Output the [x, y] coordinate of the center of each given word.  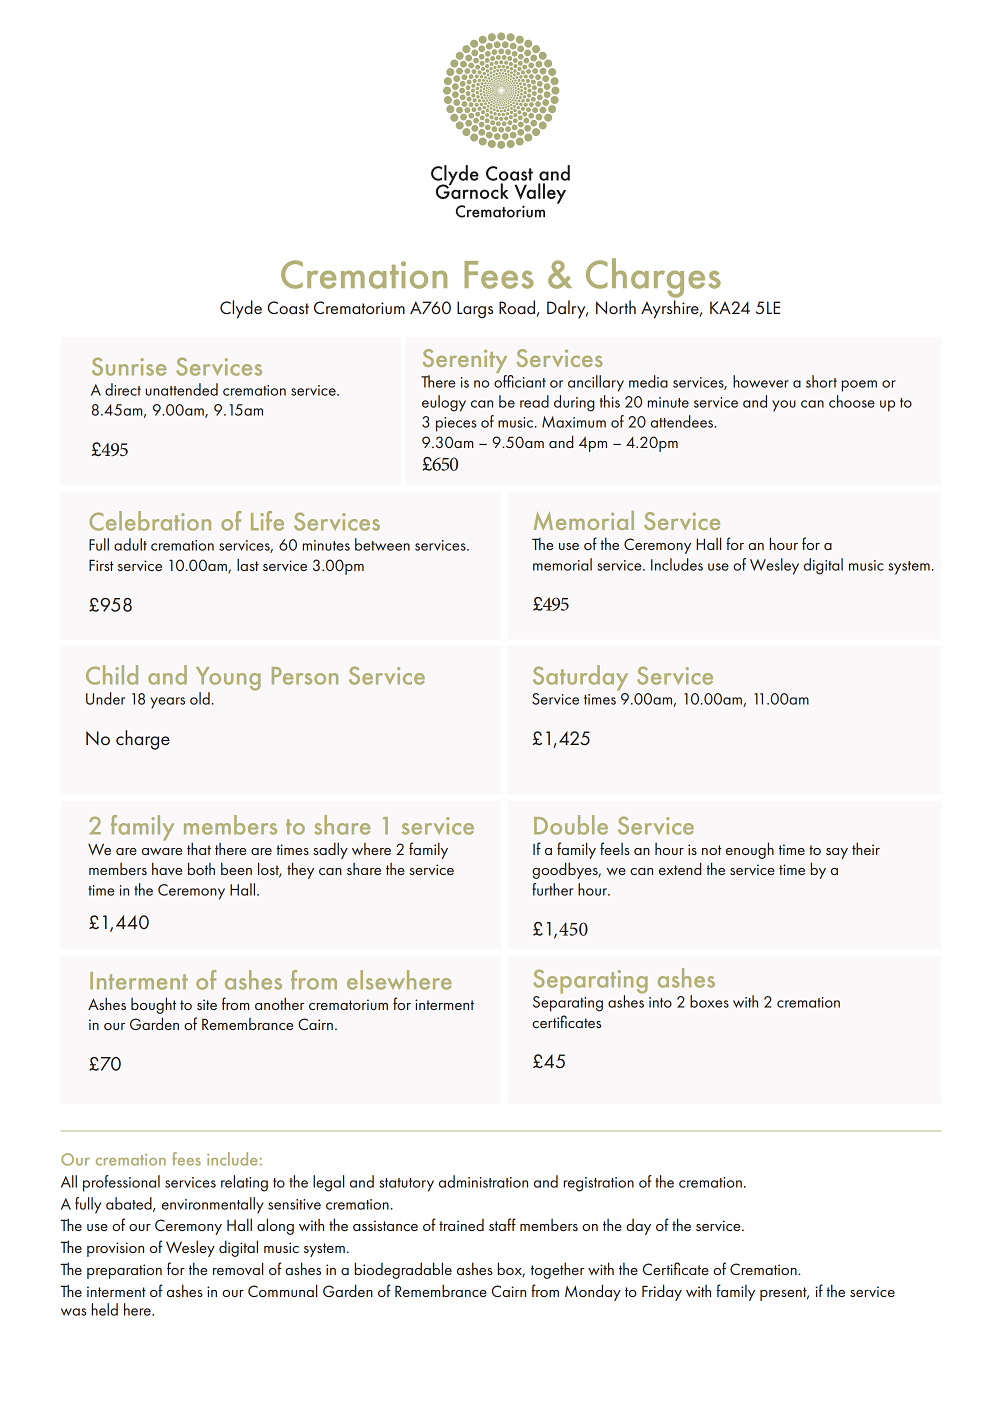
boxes [709, 1001]
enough [750, 850]
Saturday [580, 678]
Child [112, 675]
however [761, 381]
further [552, 889]
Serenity [466, 362]
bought [153, 1005]
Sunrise [129, 366]
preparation [124, 1271]
